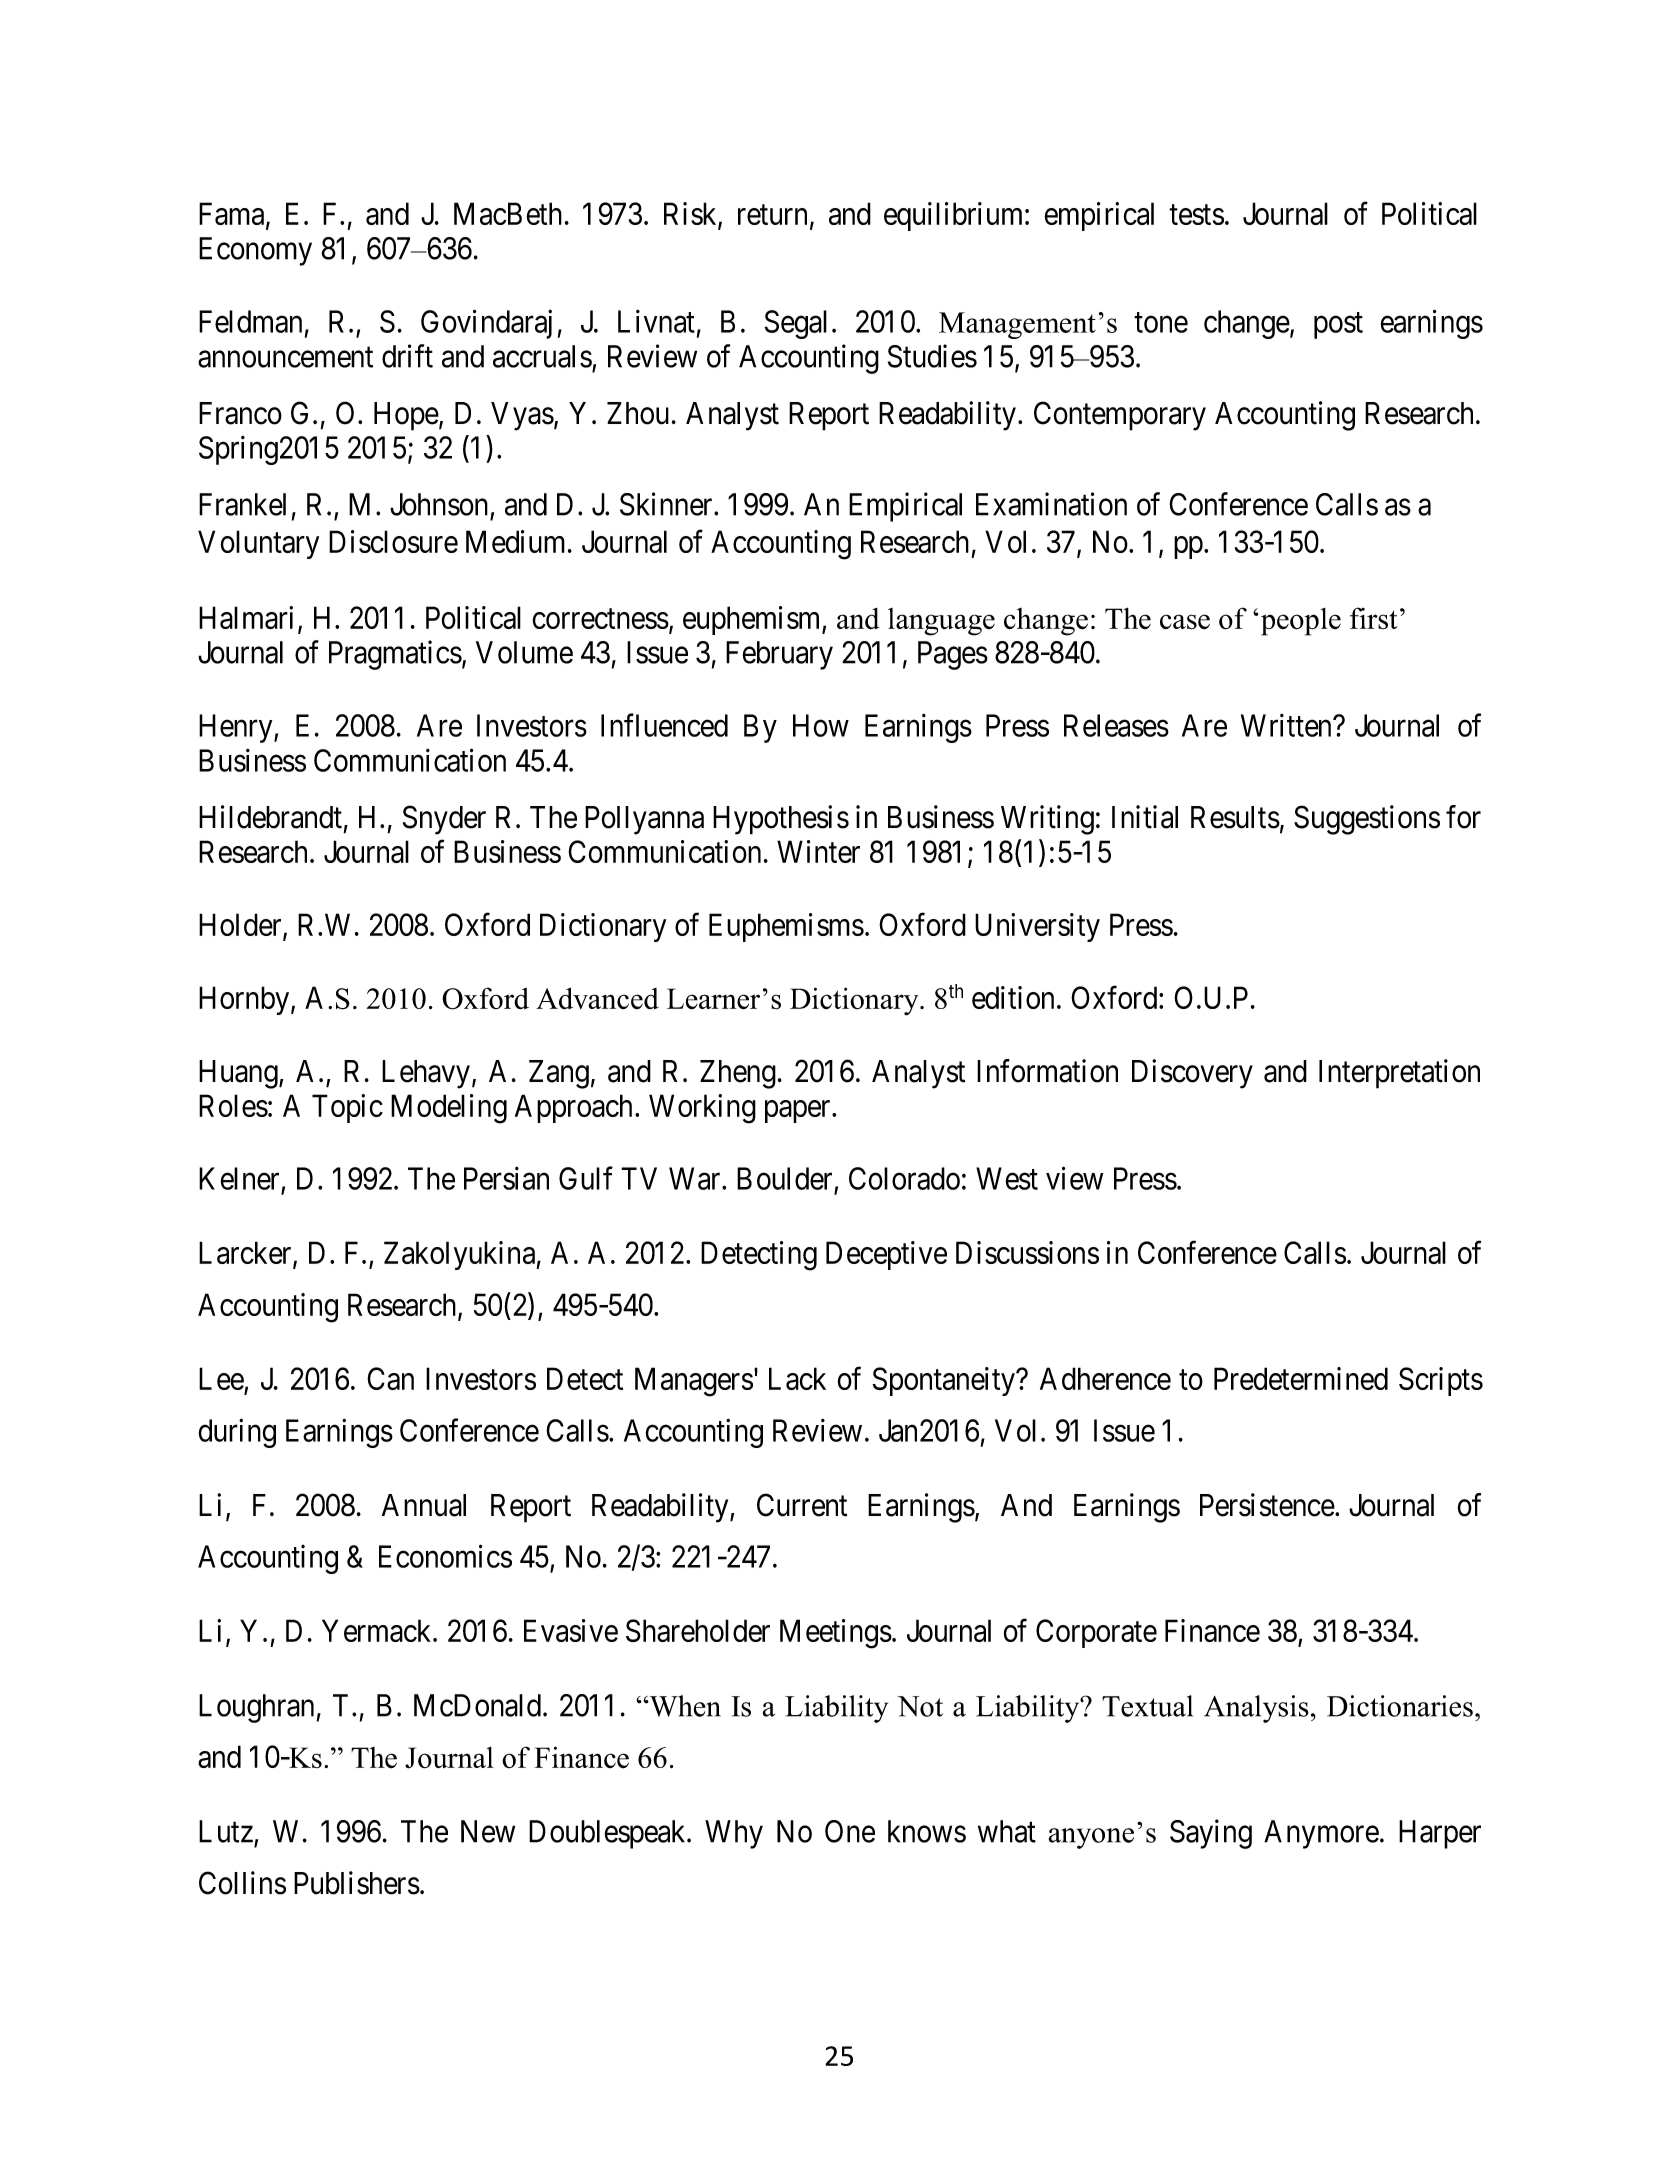 This page has width=1679, height=2173. Describe the element at coordinates (1338, 326) in the page. I see `post` at that location.
